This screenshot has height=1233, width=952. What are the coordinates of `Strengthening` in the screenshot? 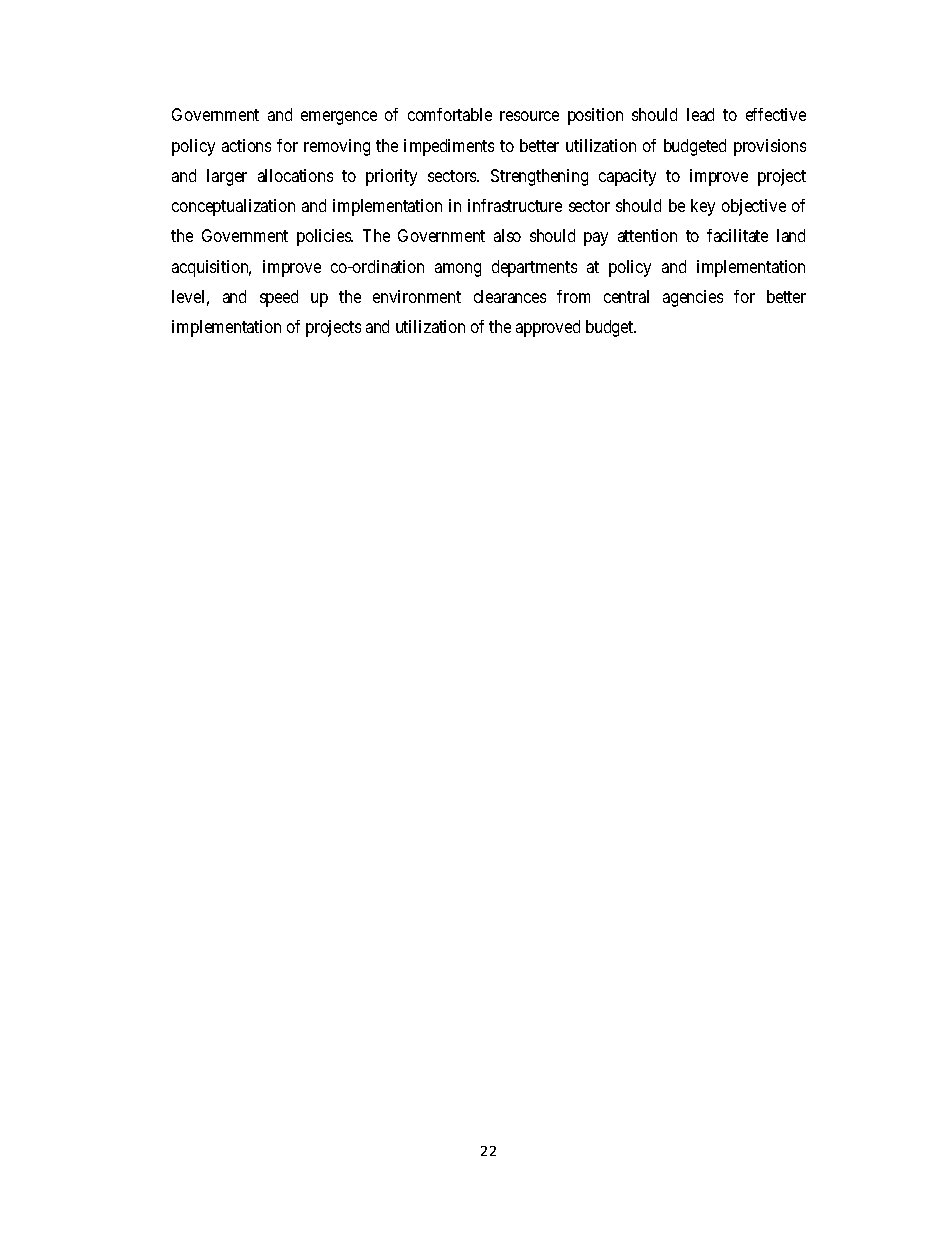 It's located at (539, 177).
